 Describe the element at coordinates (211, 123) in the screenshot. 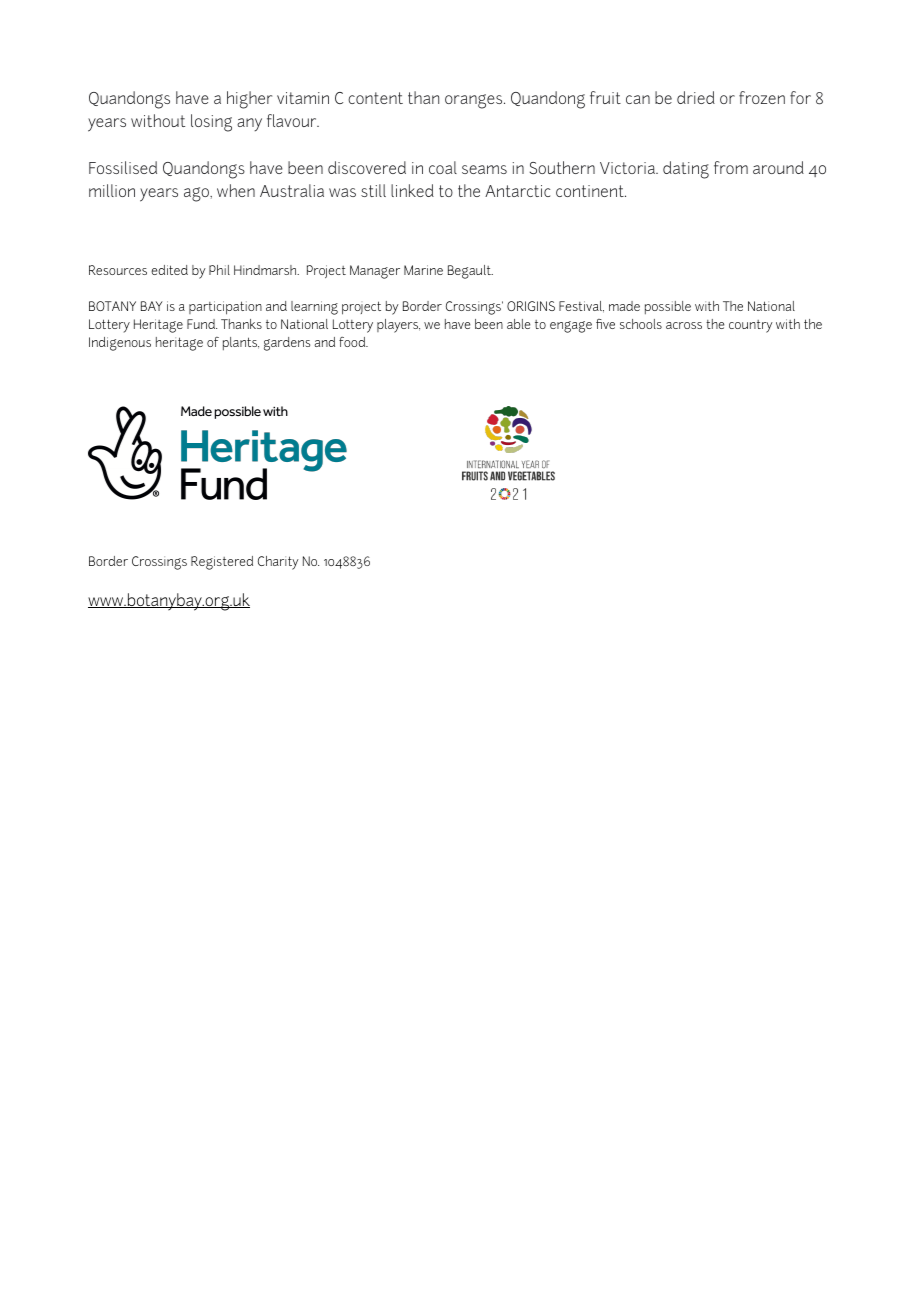

I see `losing` at that location.
